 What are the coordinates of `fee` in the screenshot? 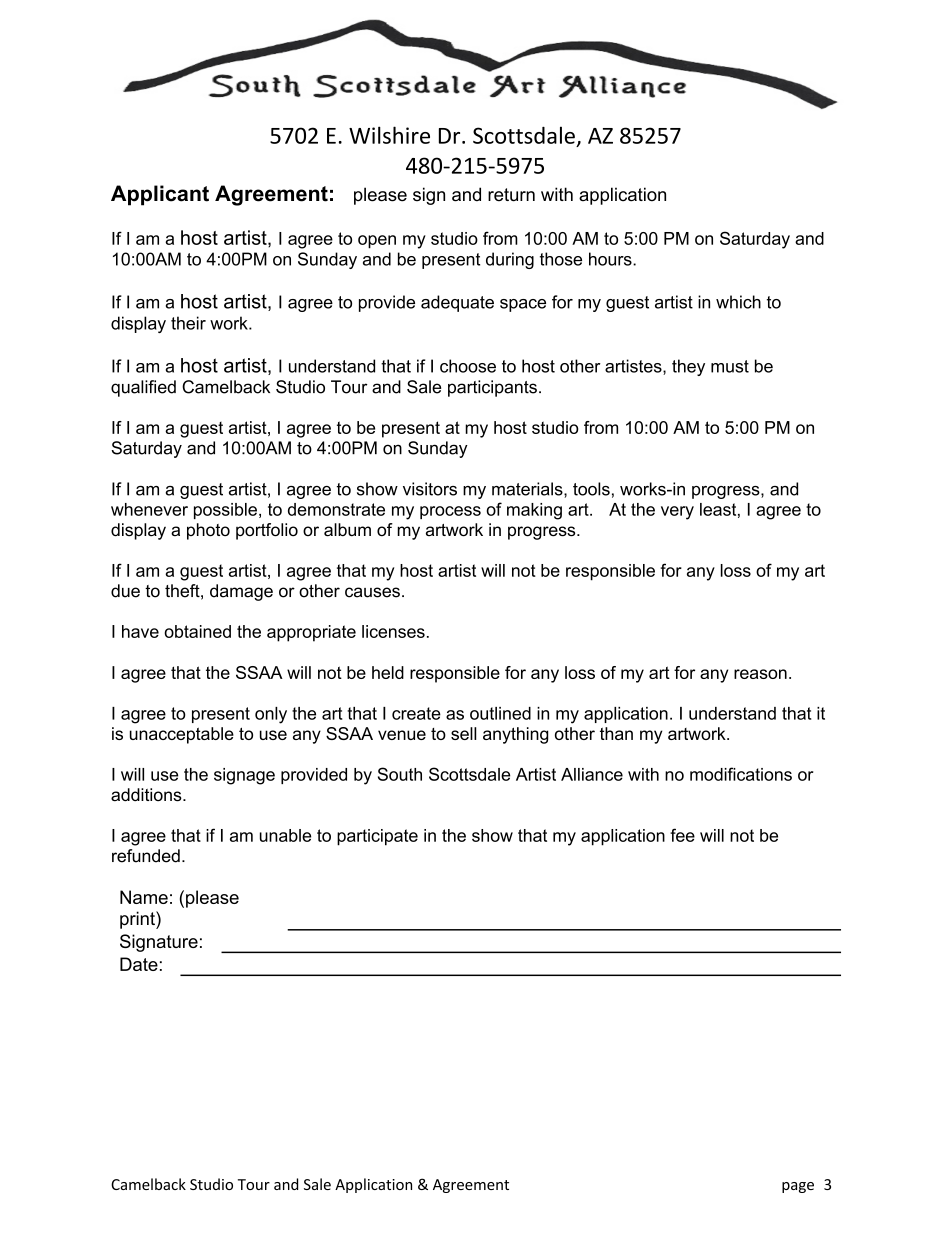 It's located at (682, 835).
